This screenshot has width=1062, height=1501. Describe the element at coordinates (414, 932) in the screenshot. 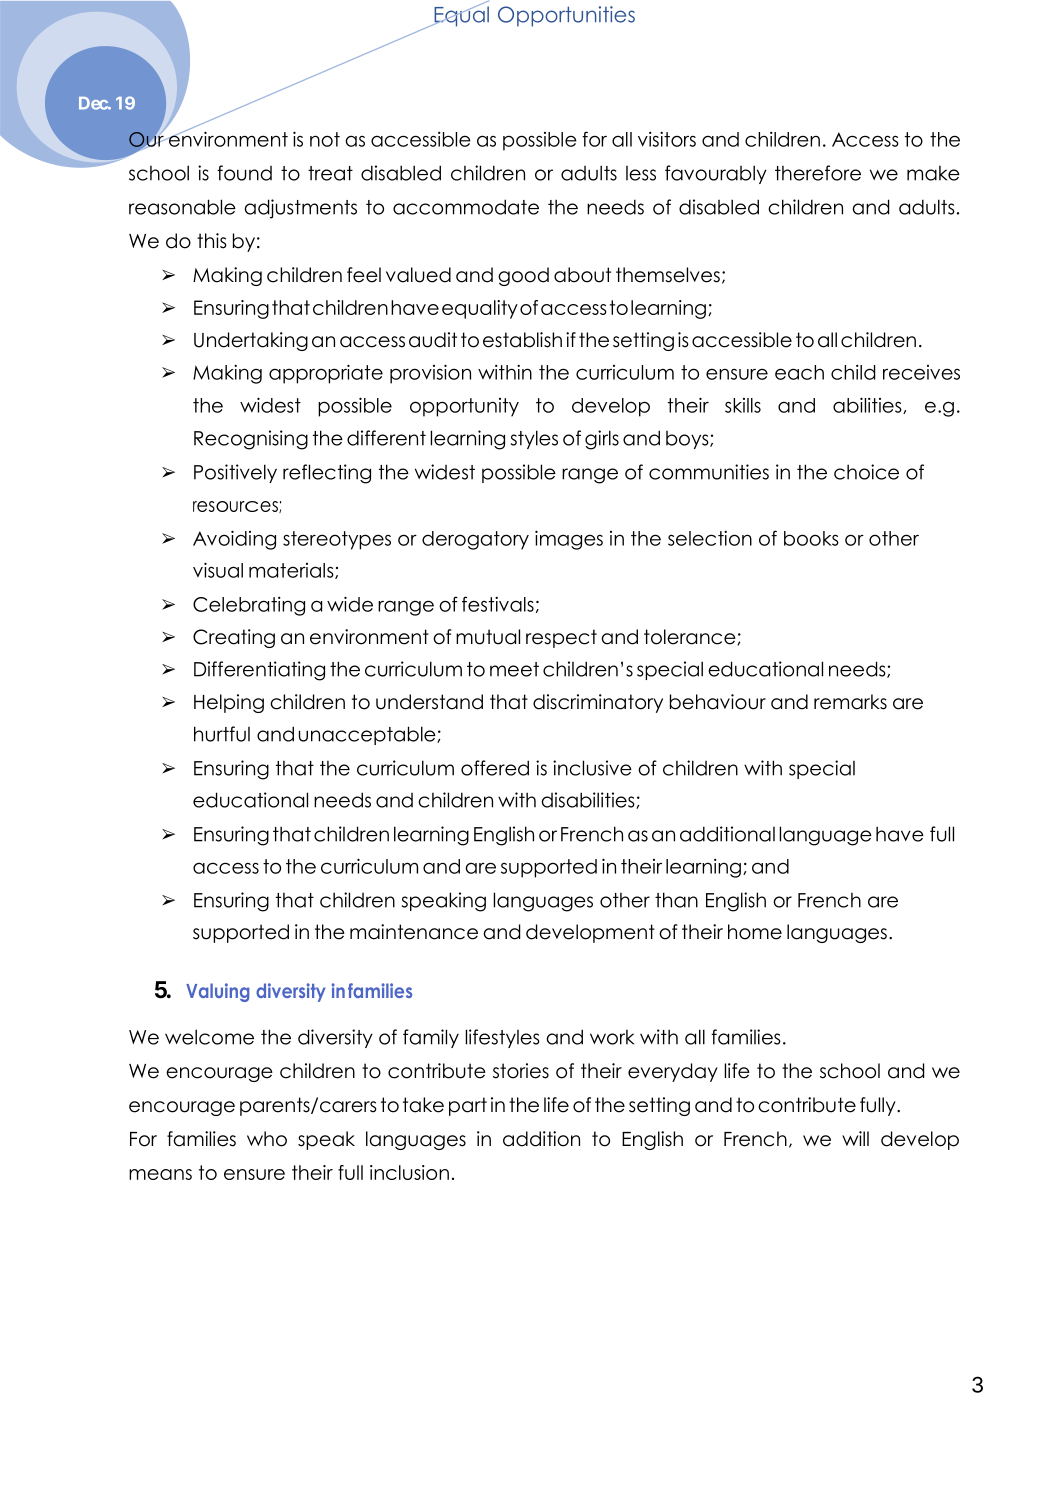

I see `maintenance` at that location.
